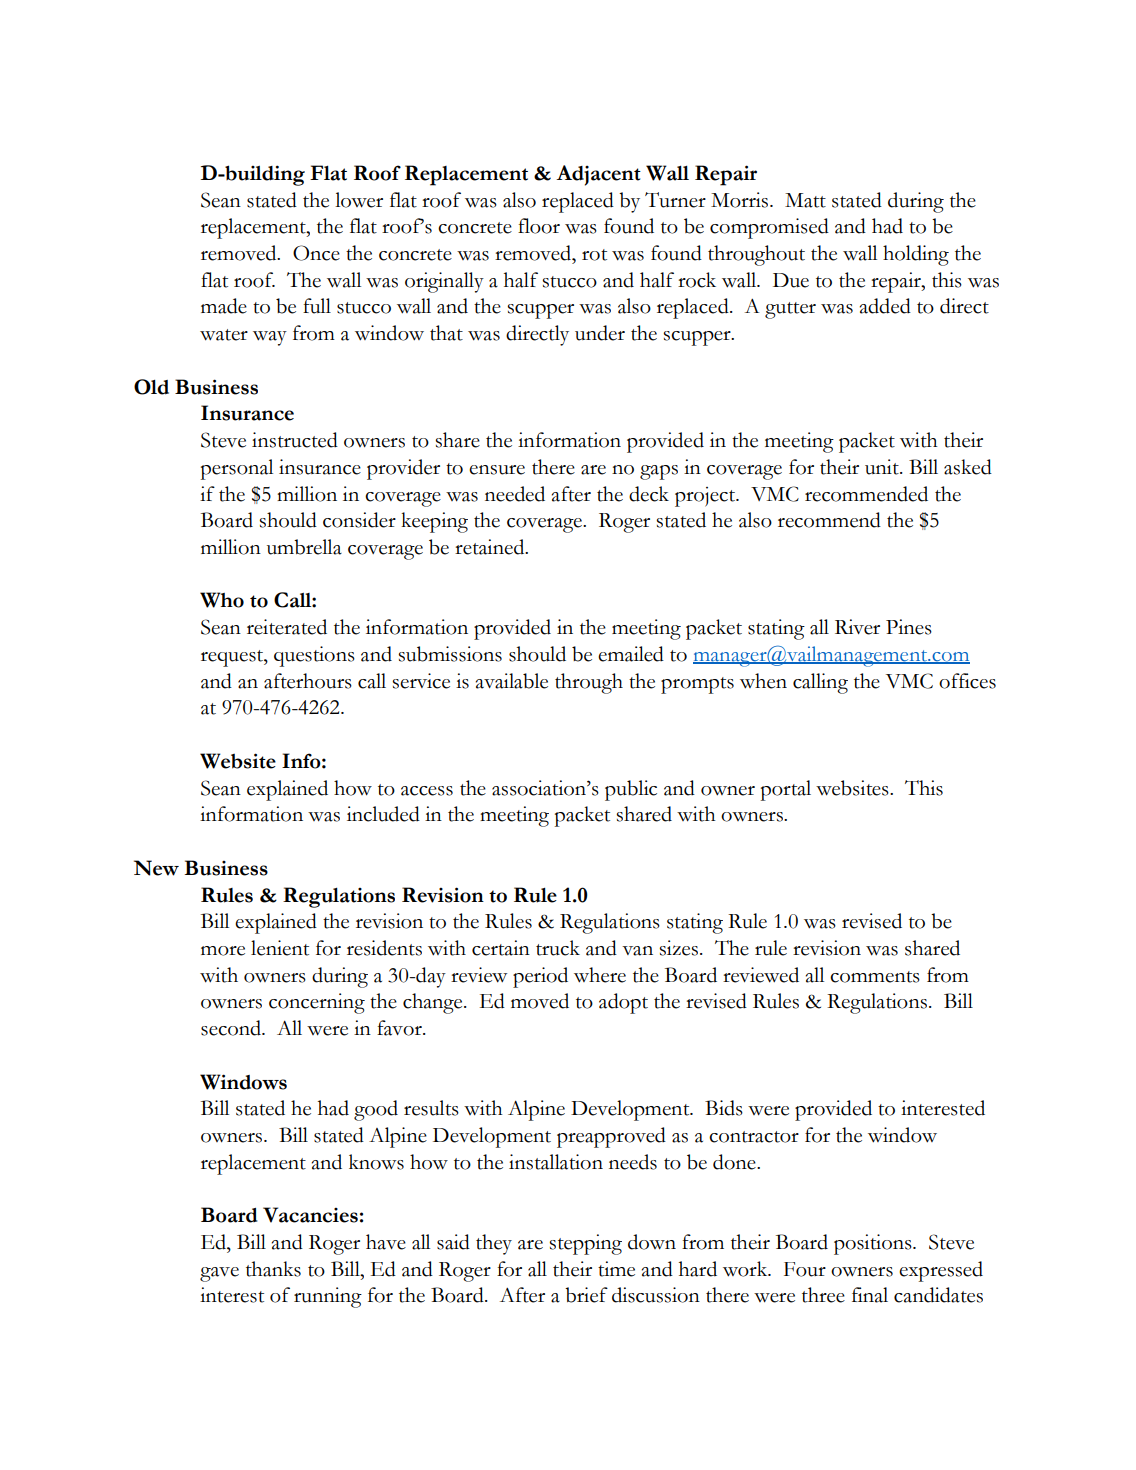 This screenshot has height=1470, width=1136. I want to click on portal, so click(786, 790).
